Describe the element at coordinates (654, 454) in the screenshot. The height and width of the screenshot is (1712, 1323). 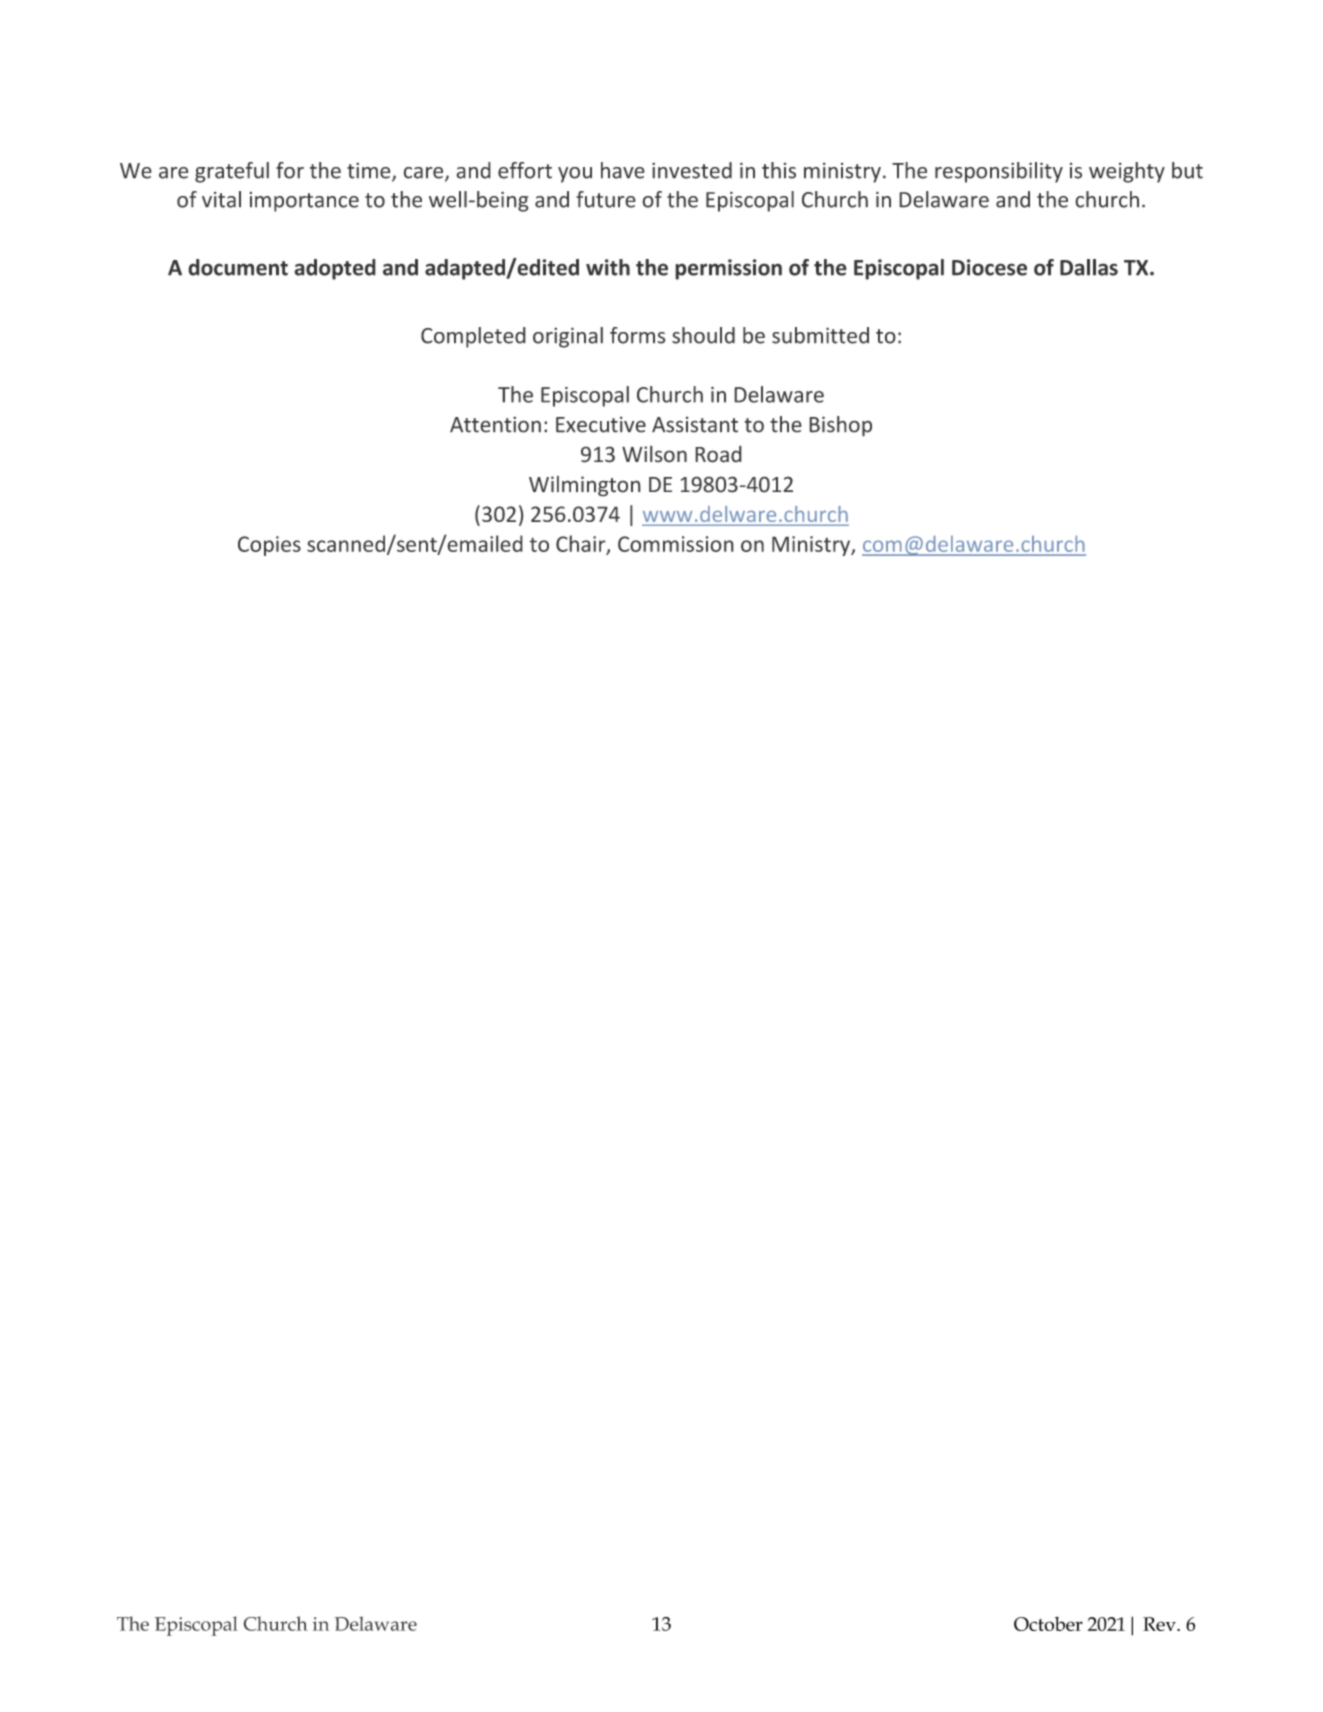
I see `Wilson` at that location.
